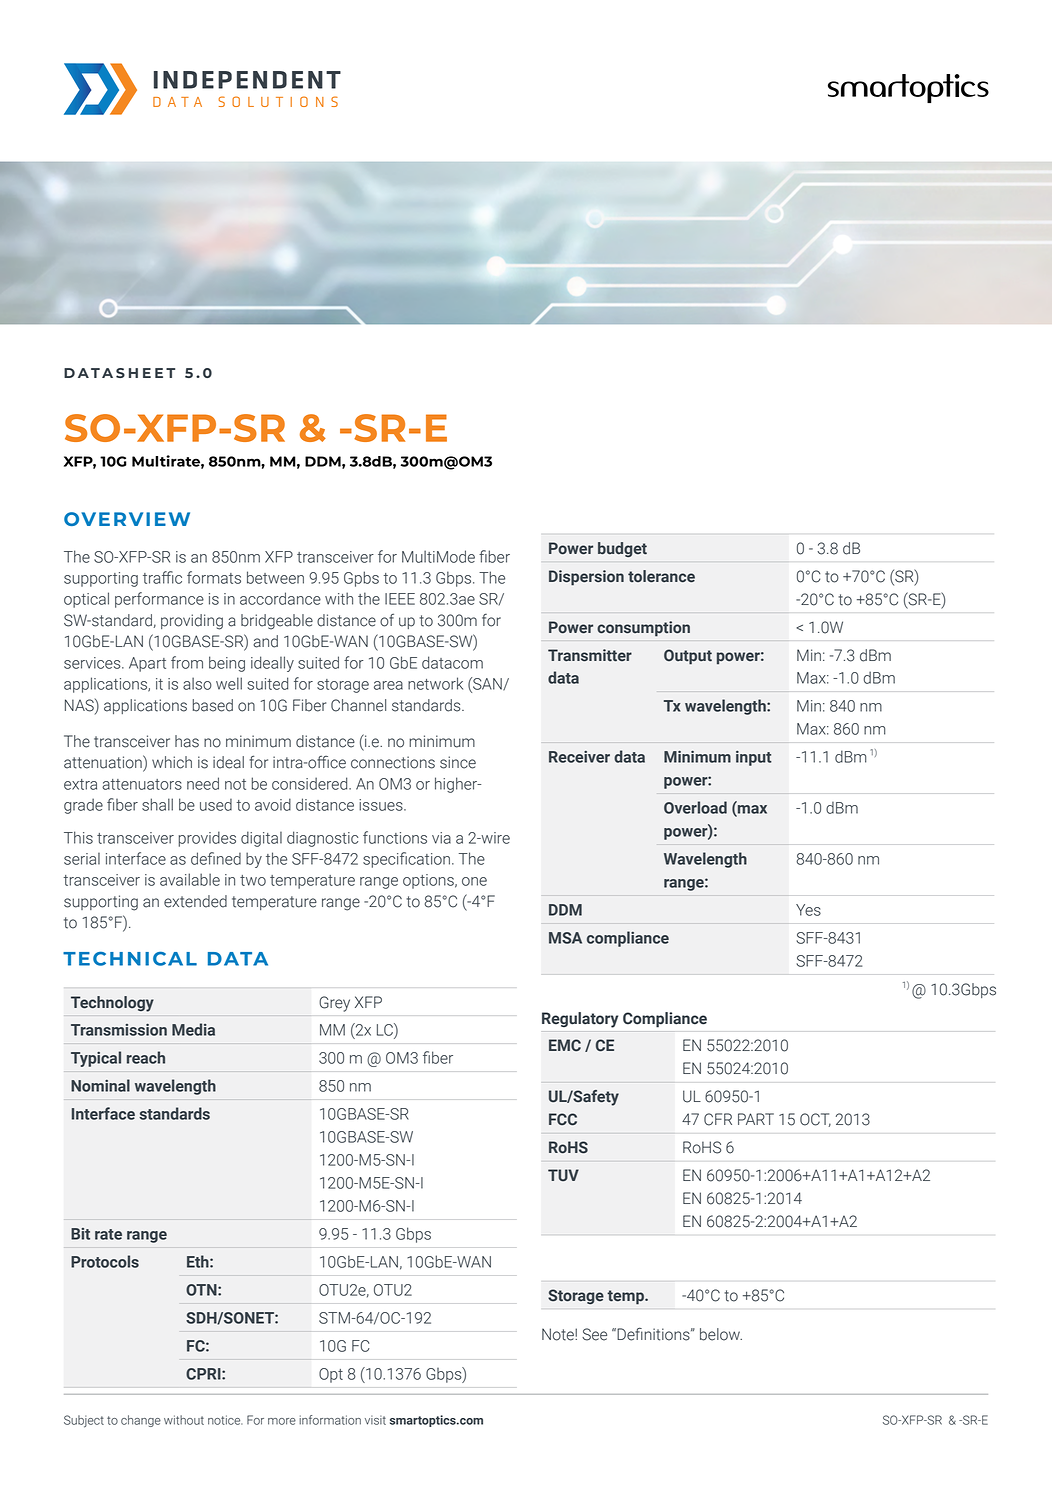 The height and width of the image is (1488, 1052). What do you see at coordinates (808, 910) in the image?
I see `Yes` at bounding box center [808, 910].
